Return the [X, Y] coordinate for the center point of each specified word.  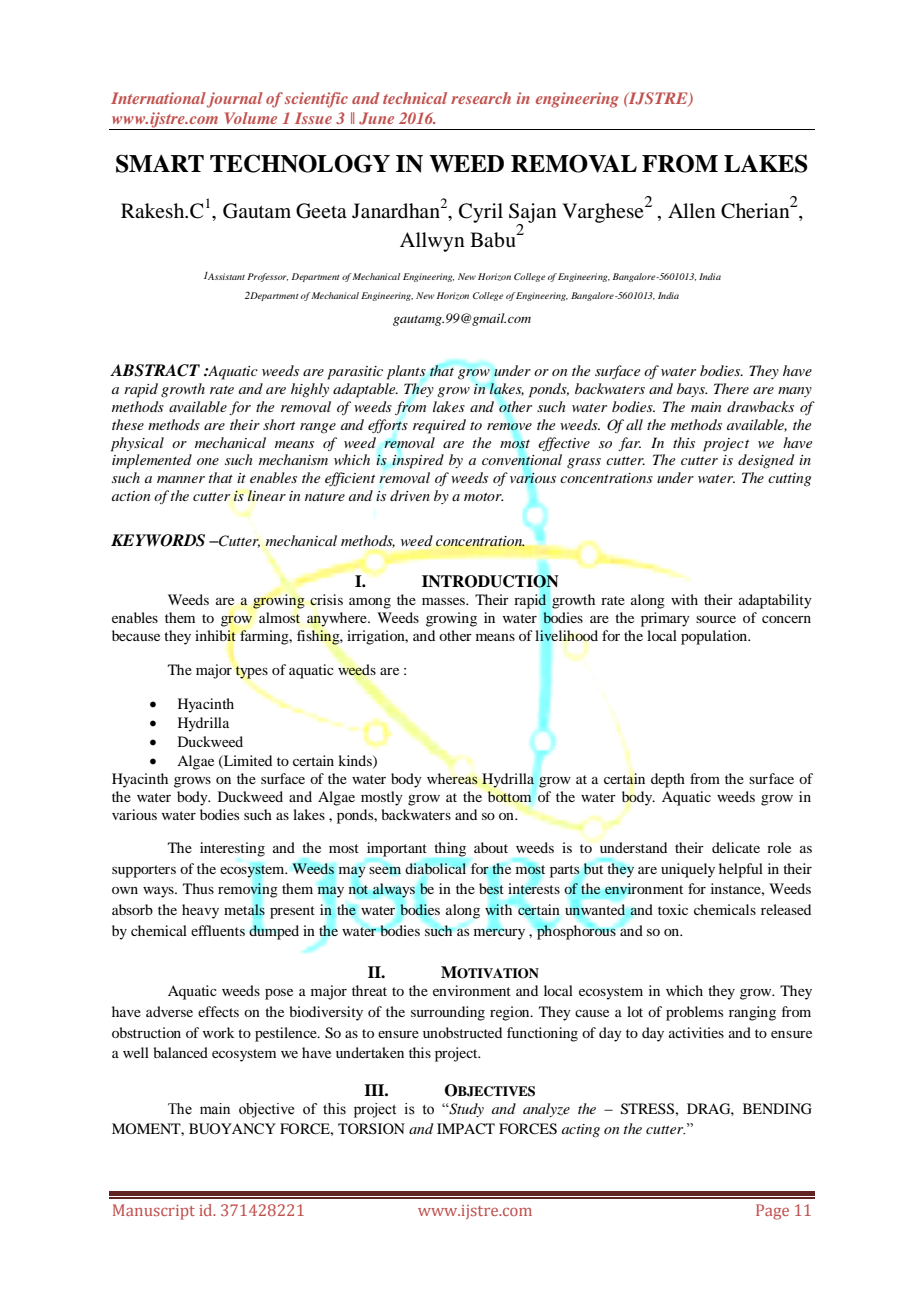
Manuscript [154, 1212]
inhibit [215, 635]
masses [444, 601]
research [481, 98]
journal [235, 100]
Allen [692, 210]
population [715, 637]
